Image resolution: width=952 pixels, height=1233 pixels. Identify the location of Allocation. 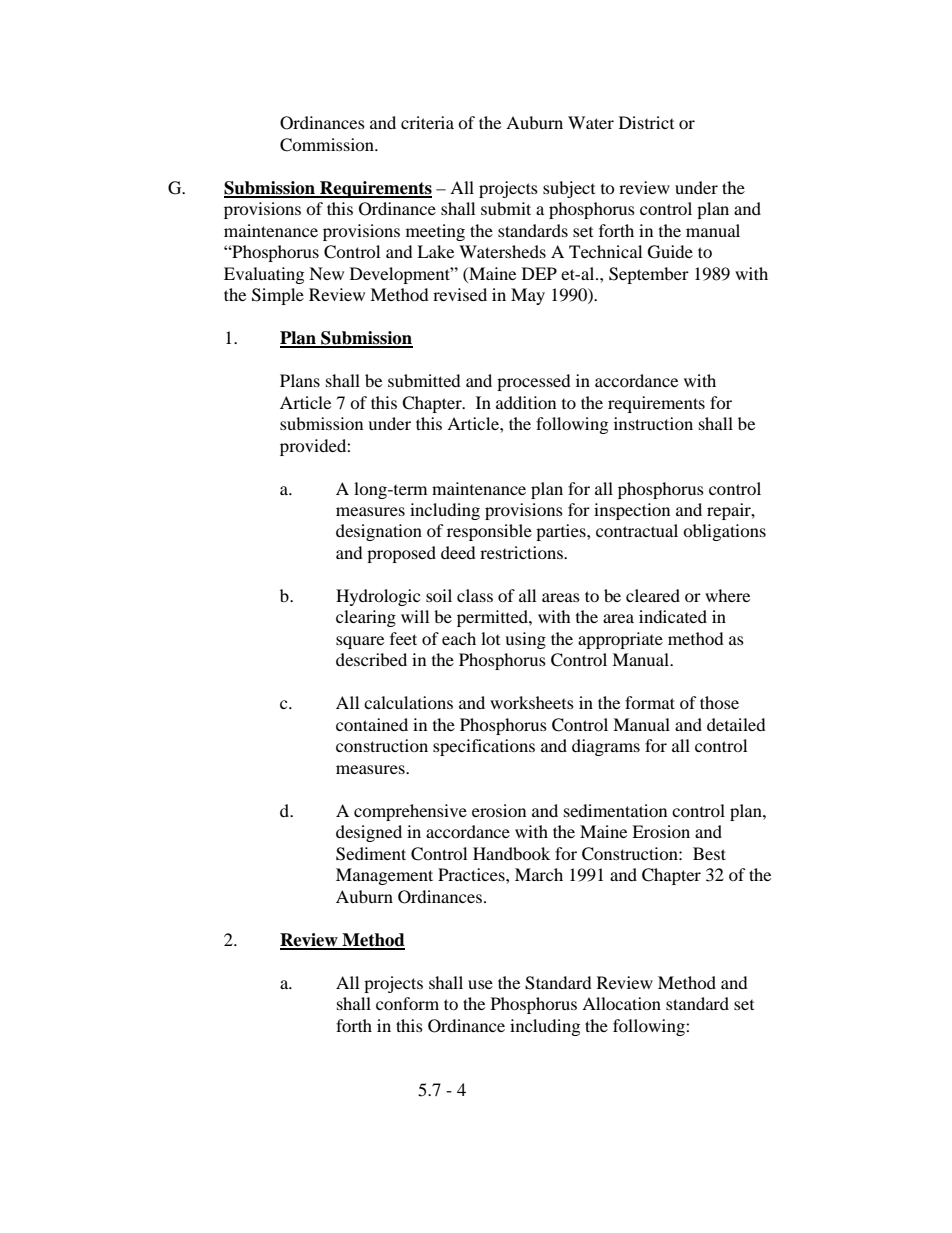
(621, 1003).
